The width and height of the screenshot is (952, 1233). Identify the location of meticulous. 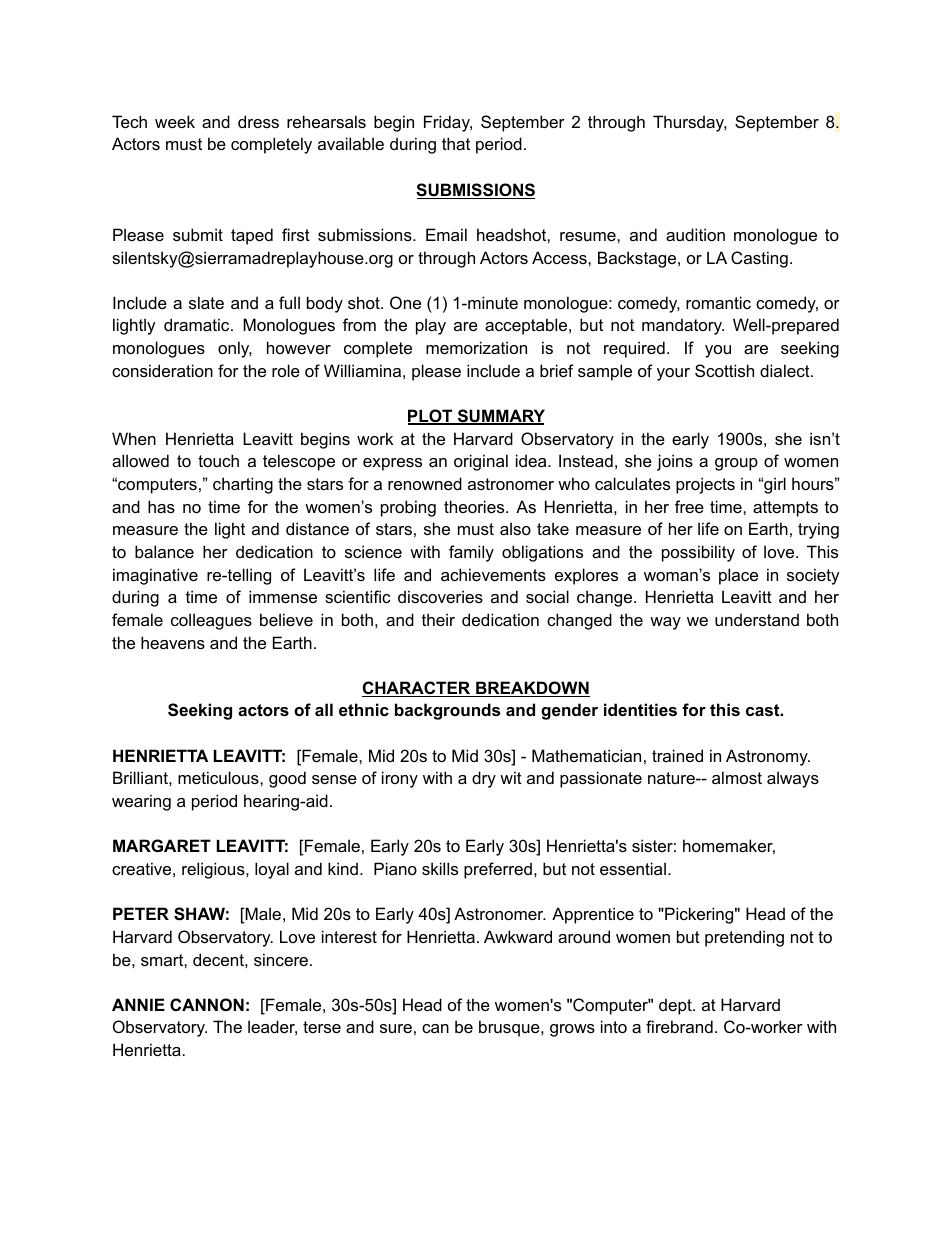
(219, 777).
